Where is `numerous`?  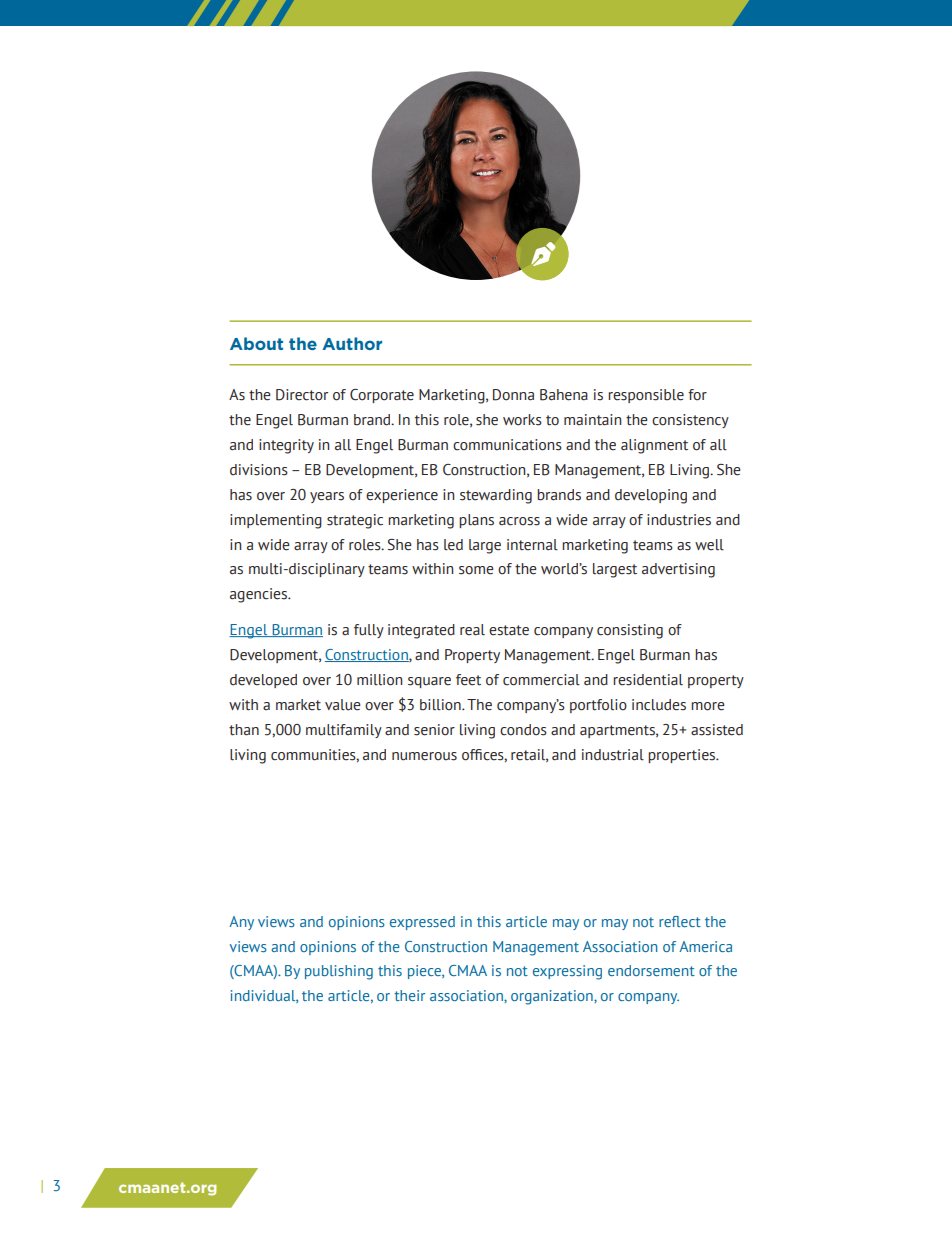
numerous is located at coordinates (424, 756).
